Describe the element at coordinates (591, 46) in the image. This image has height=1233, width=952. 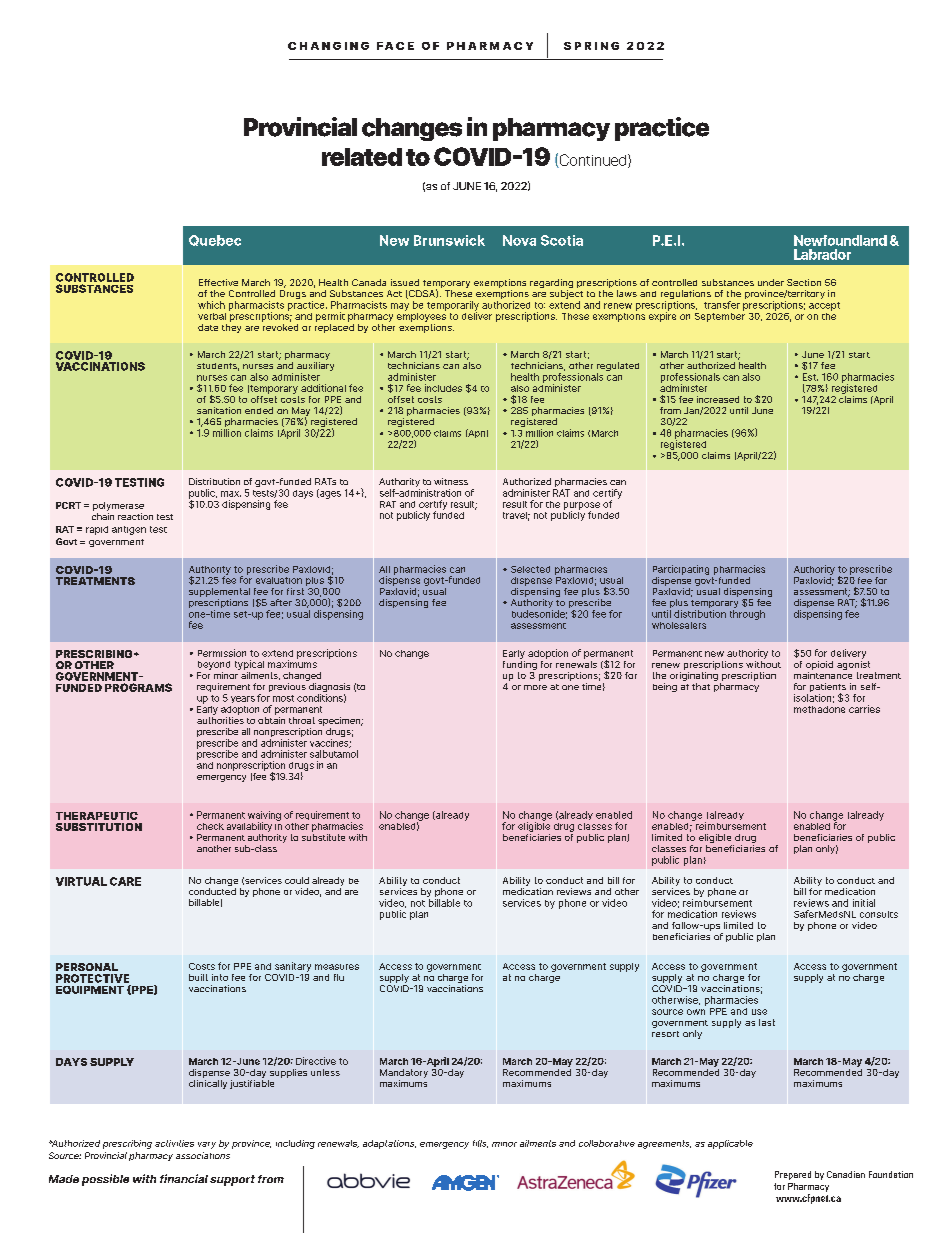
I see `SPRING` at that location.
